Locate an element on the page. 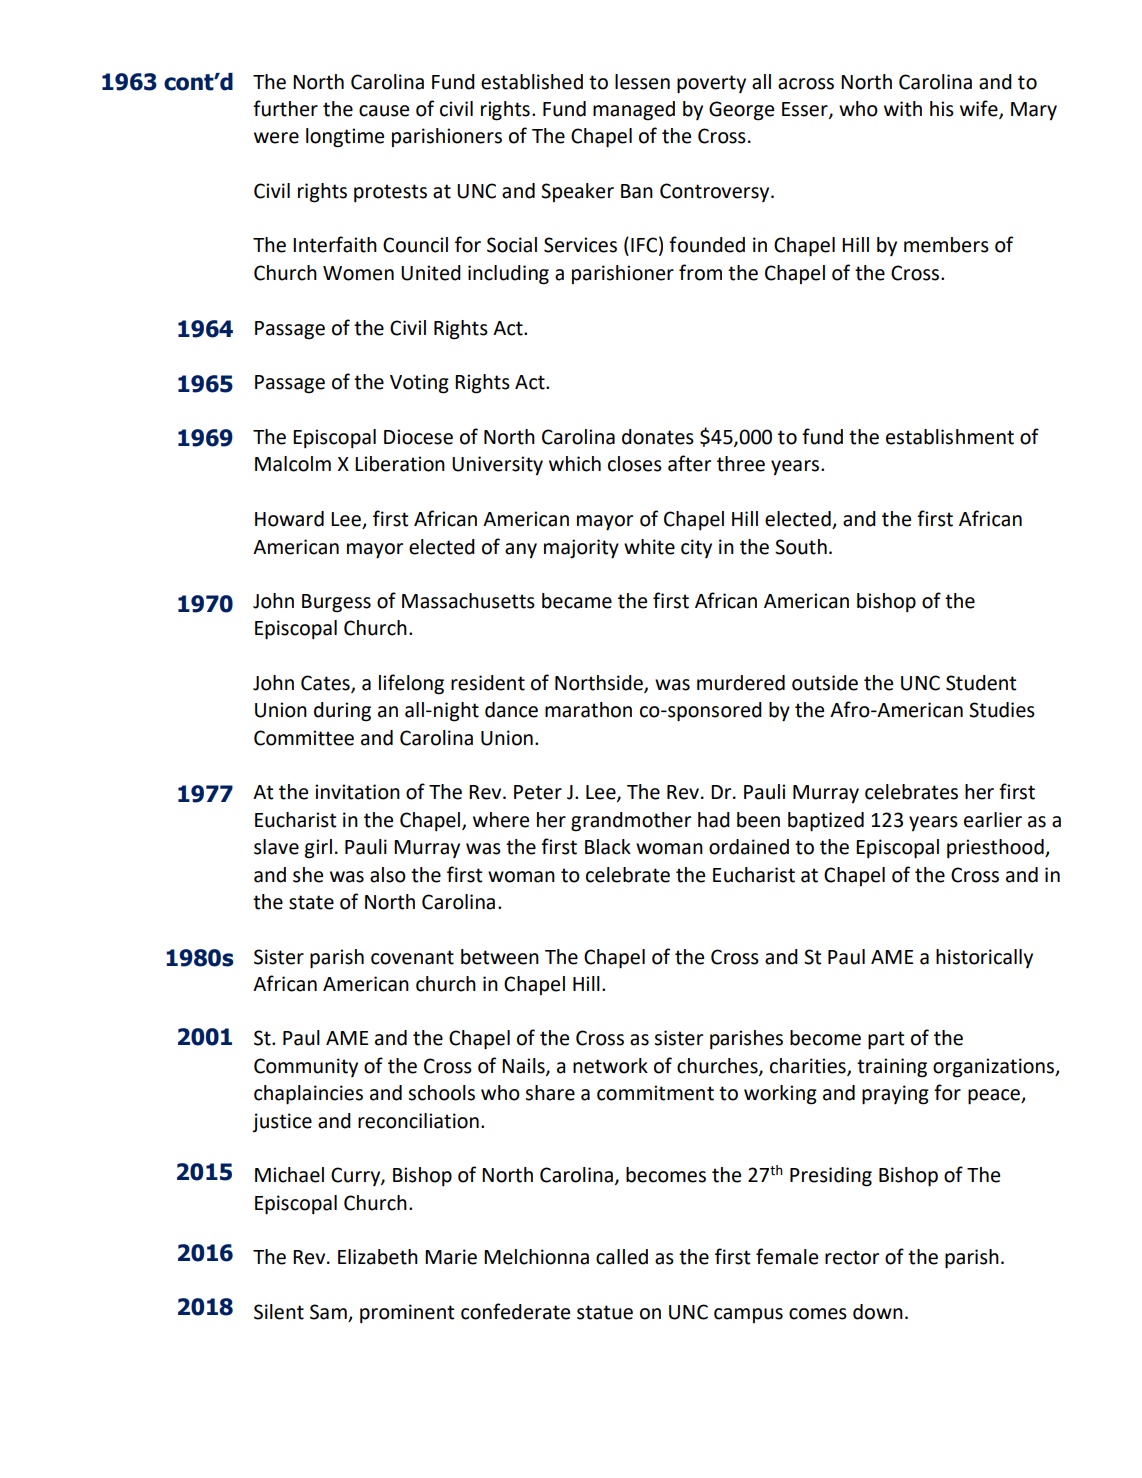  Black is located at coordinates (608, 847).
